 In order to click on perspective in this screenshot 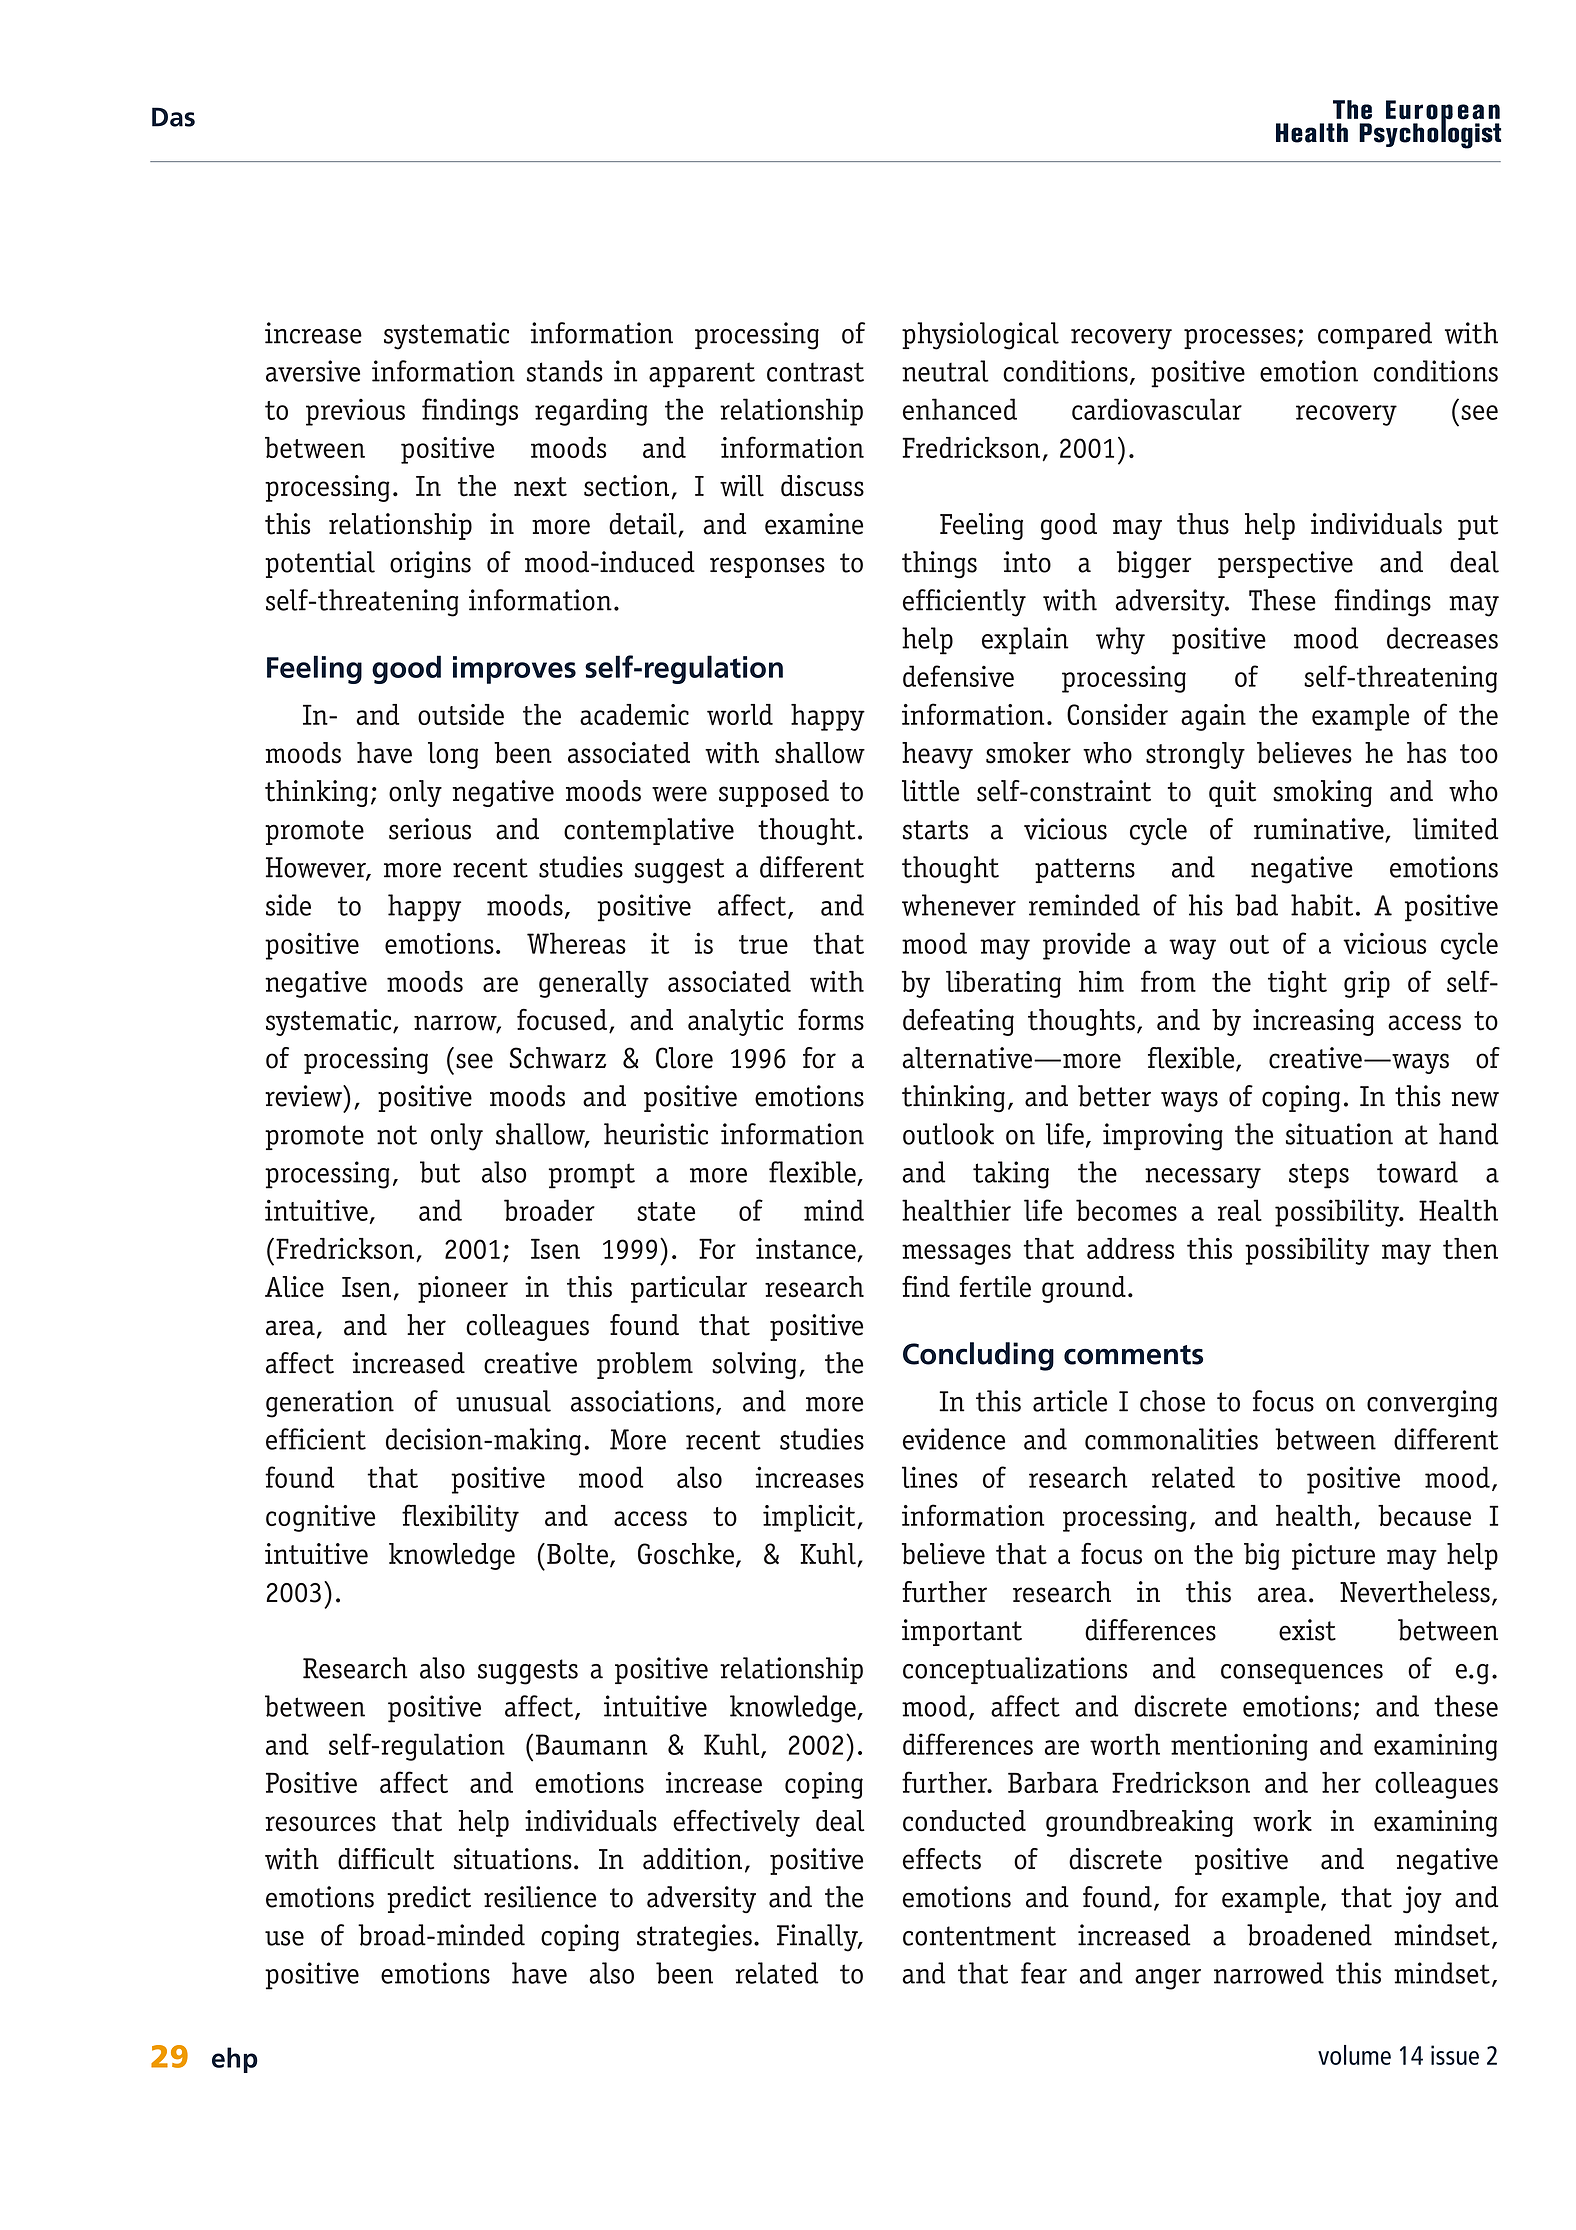, I will do `click(1285, 564)`.
